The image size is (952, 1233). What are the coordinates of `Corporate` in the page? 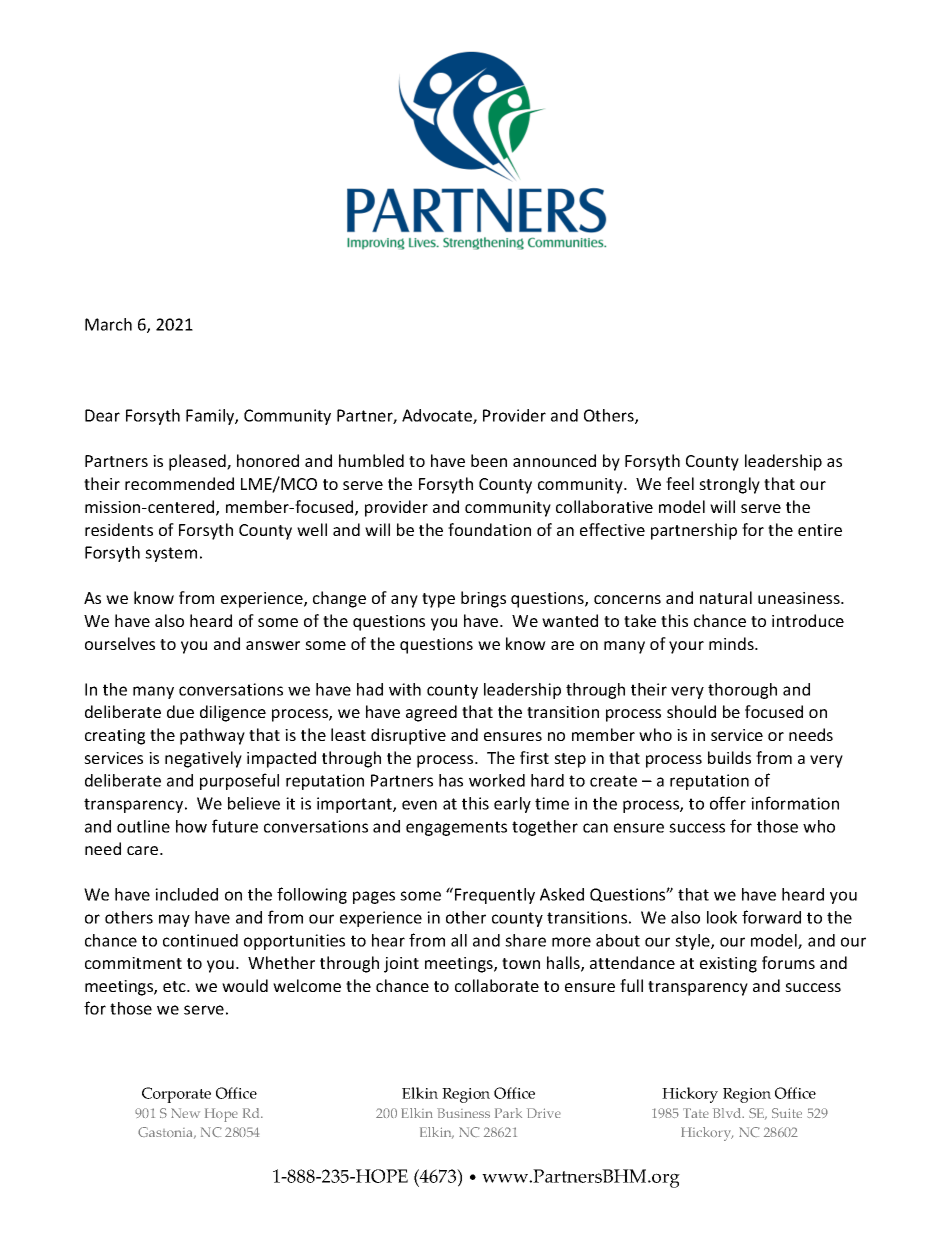 It's located at (176, 1095).
